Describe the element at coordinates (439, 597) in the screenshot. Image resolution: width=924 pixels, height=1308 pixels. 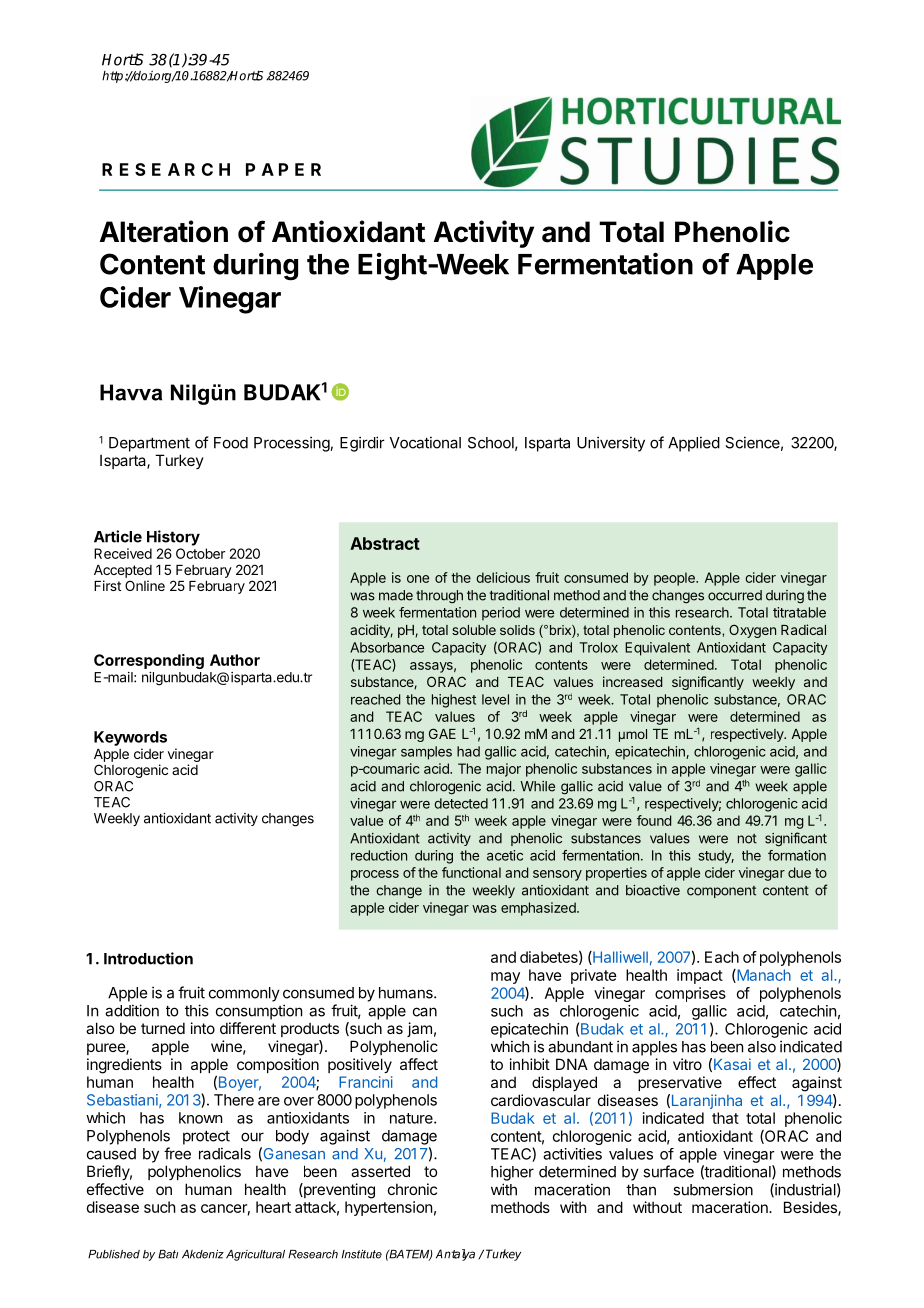
I see `through` at that location.
